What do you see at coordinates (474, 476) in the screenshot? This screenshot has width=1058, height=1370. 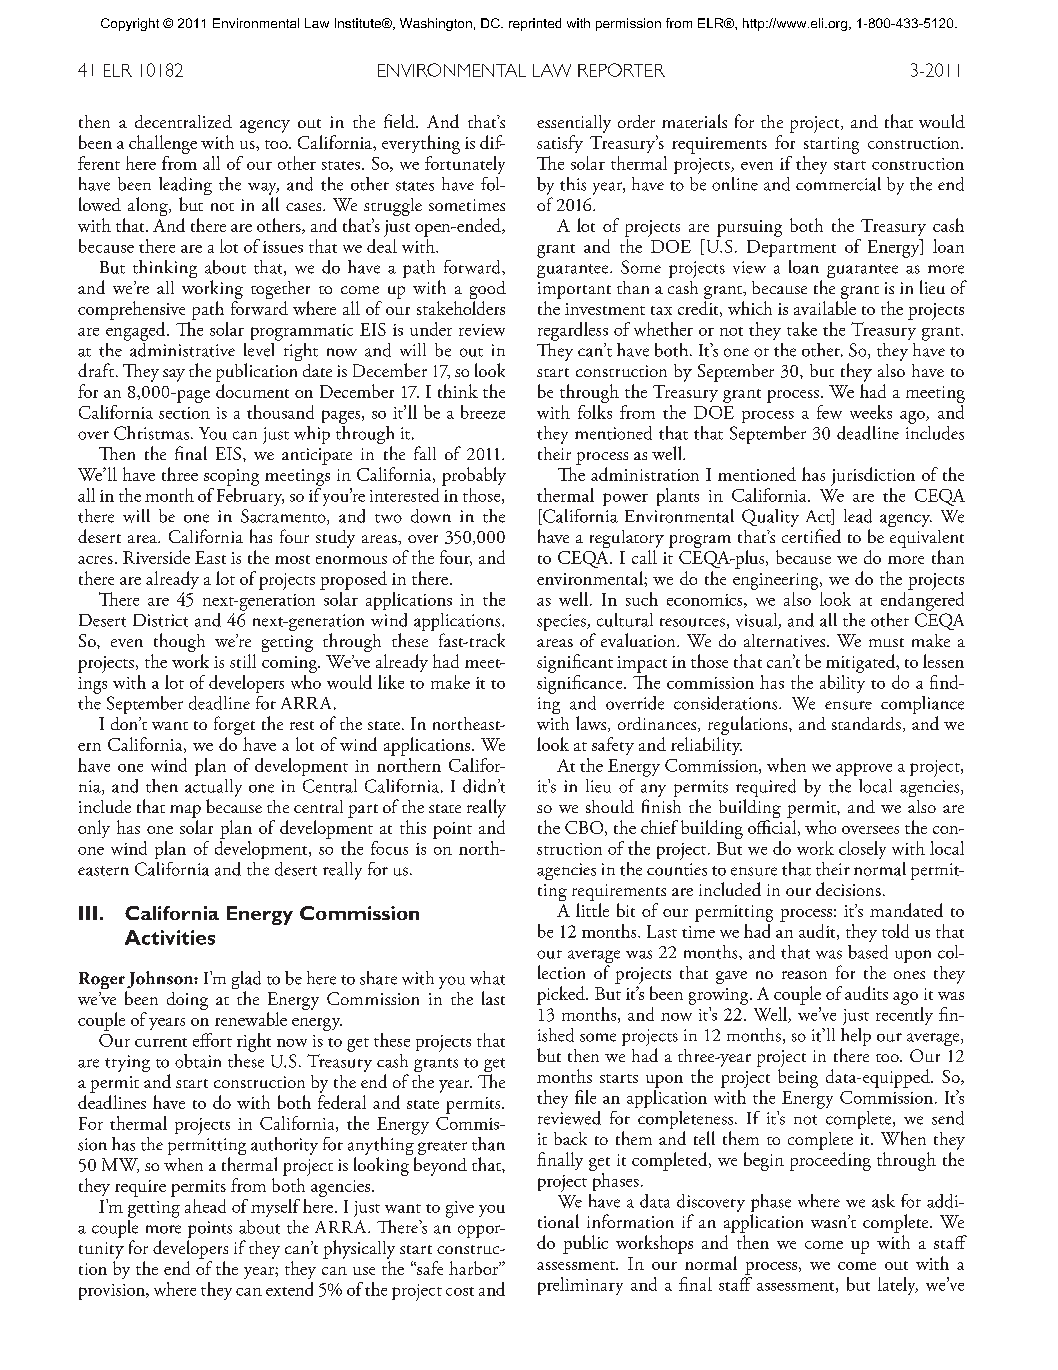 I see `probably` at bounding box center [474, 476].
